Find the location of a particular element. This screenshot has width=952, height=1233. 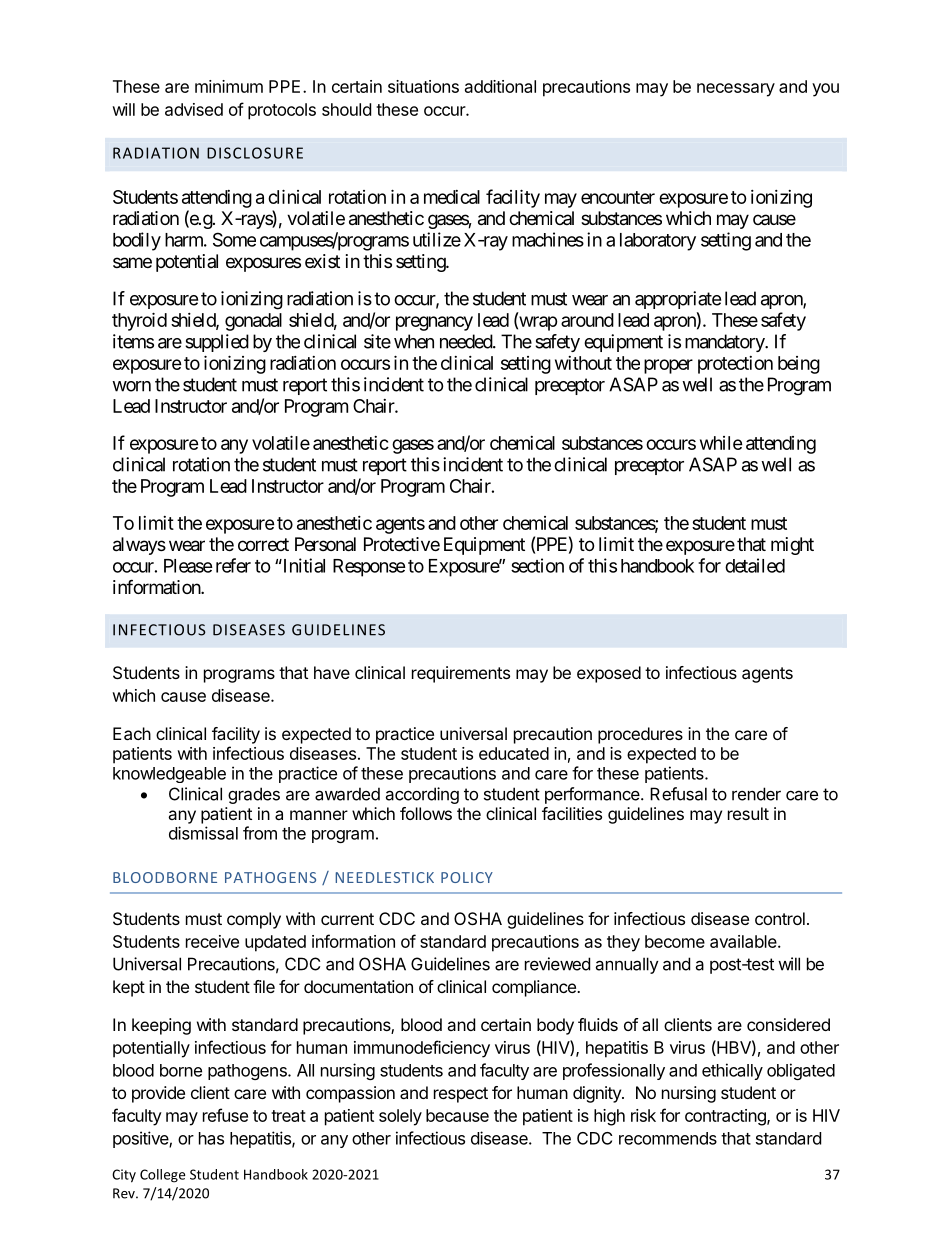

has is located at coordinates (211, 1138).
